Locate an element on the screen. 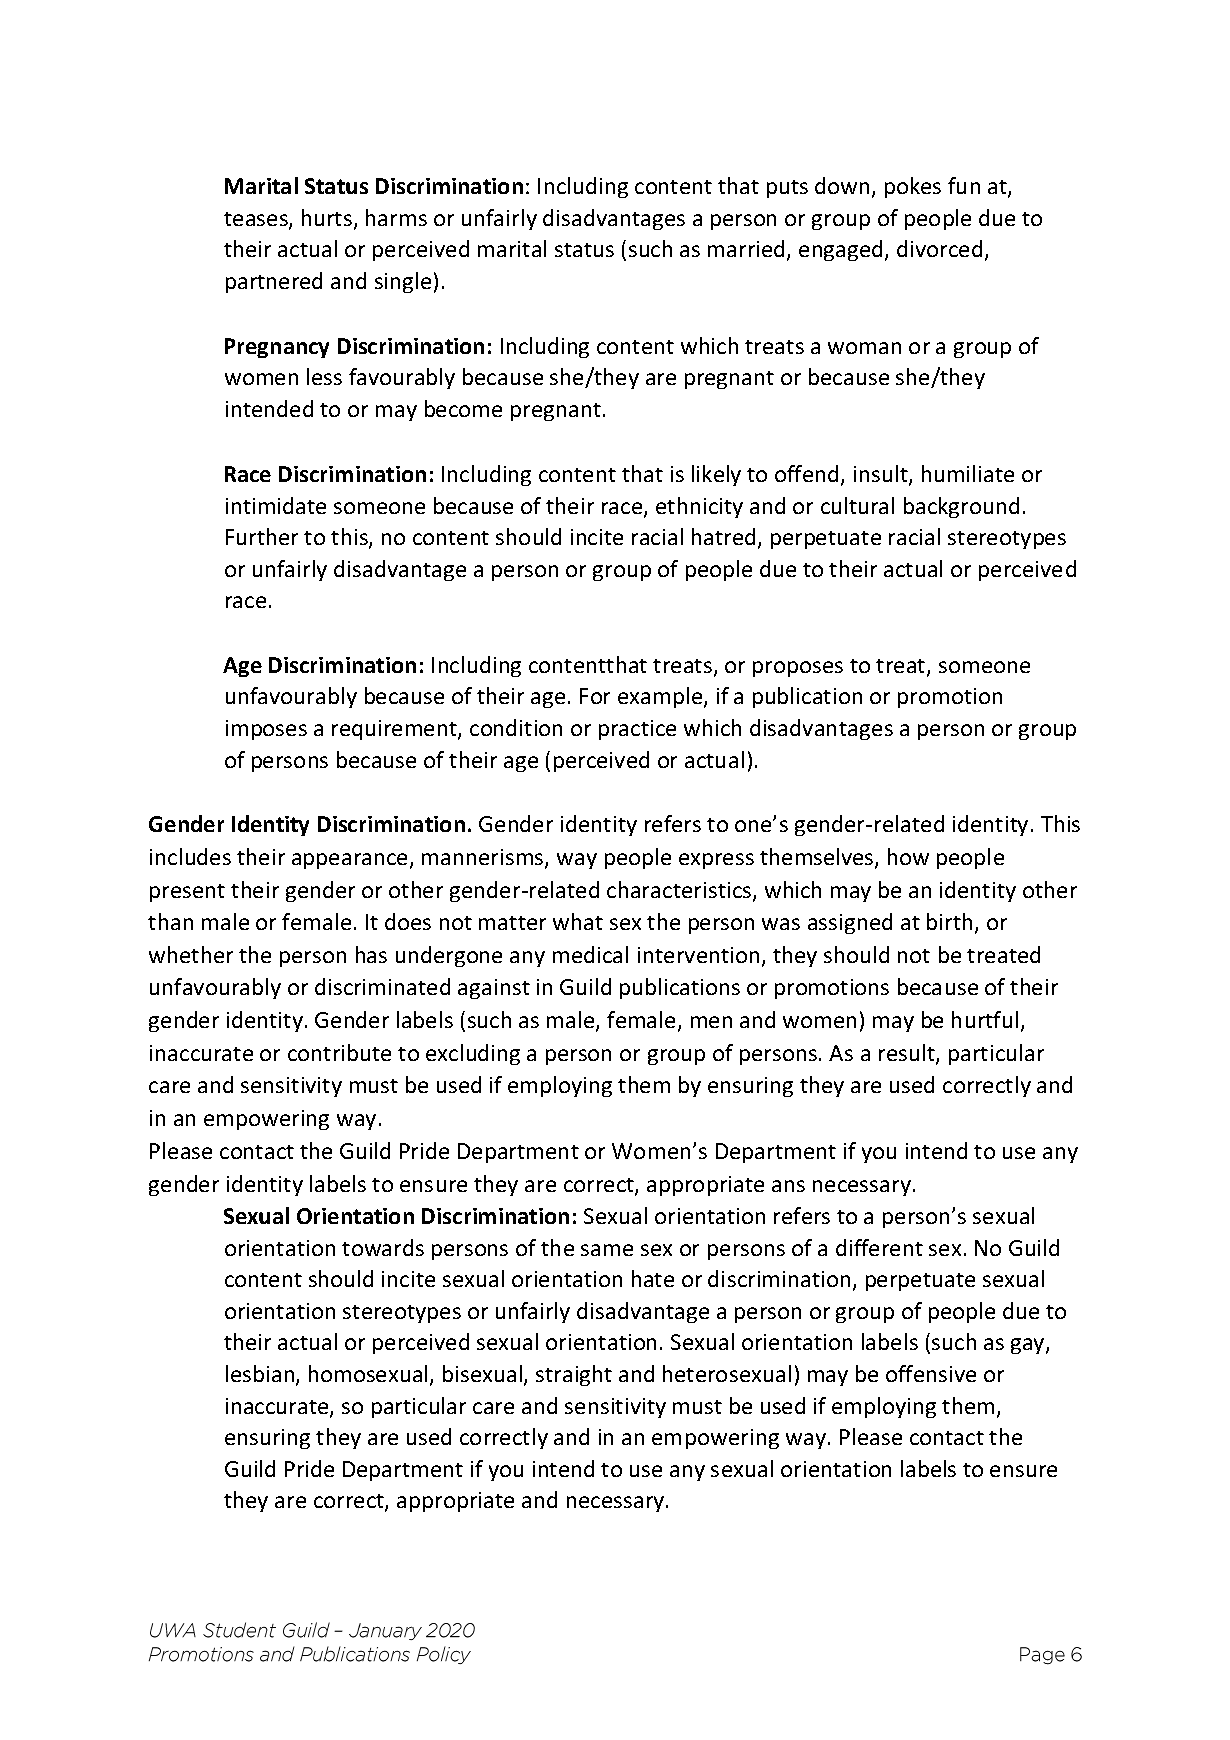 Image resolution: width=1230 pixels, height=1740 pixels. teases is located at coordinates (257, 220).
